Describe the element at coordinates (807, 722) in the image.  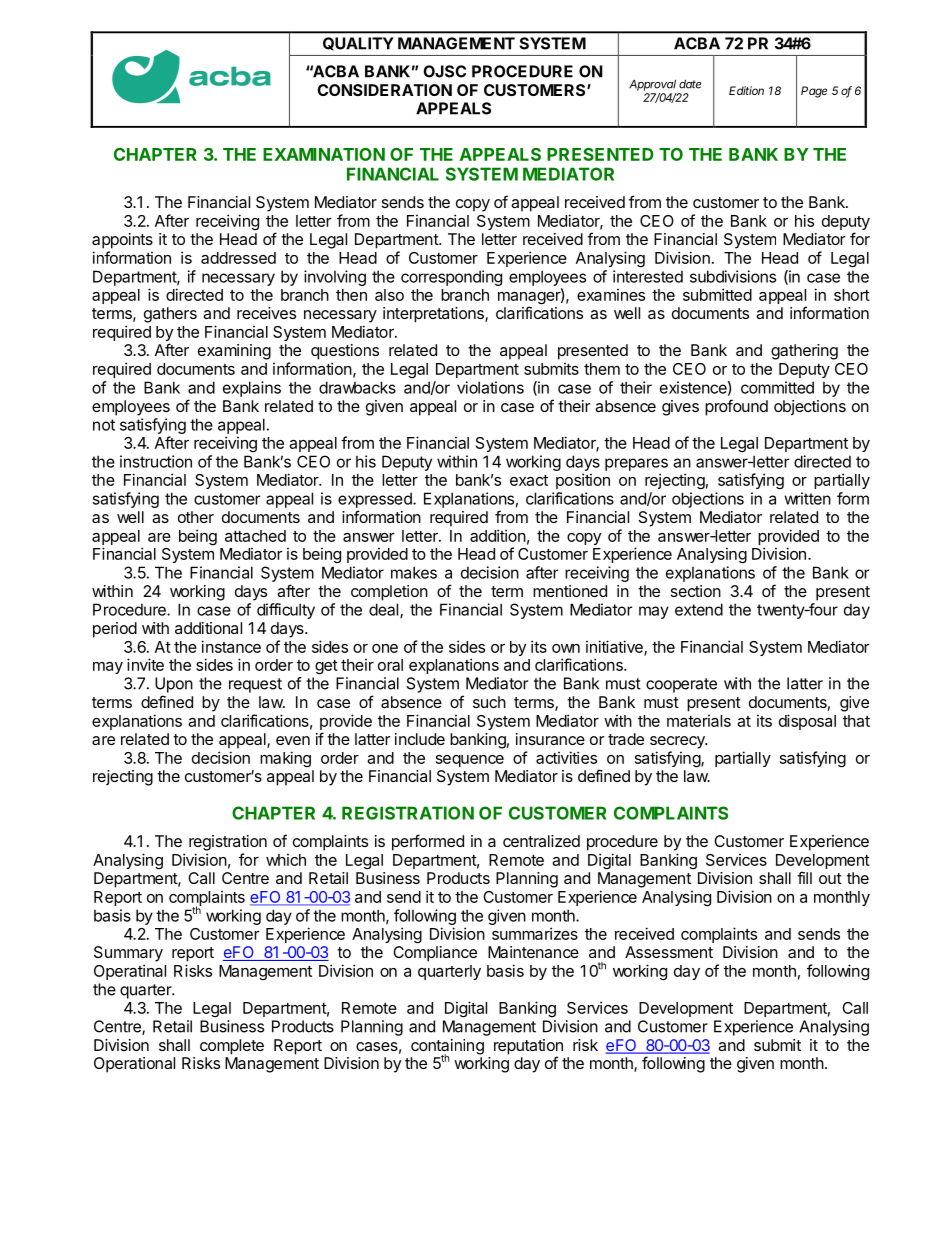
I see `disposal` at that location.
